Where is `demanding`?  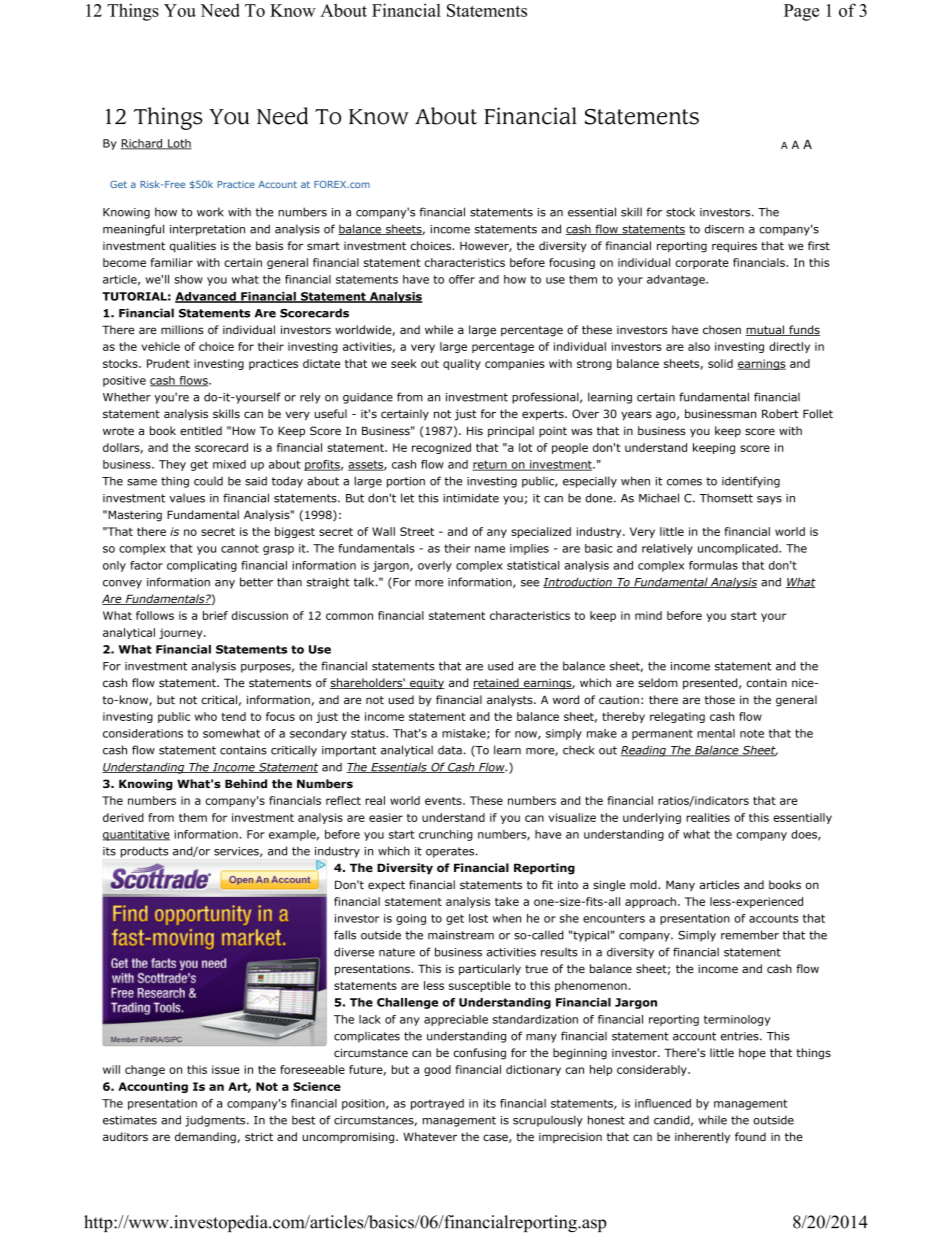
demanding is located at coordinates (206, 1138).
